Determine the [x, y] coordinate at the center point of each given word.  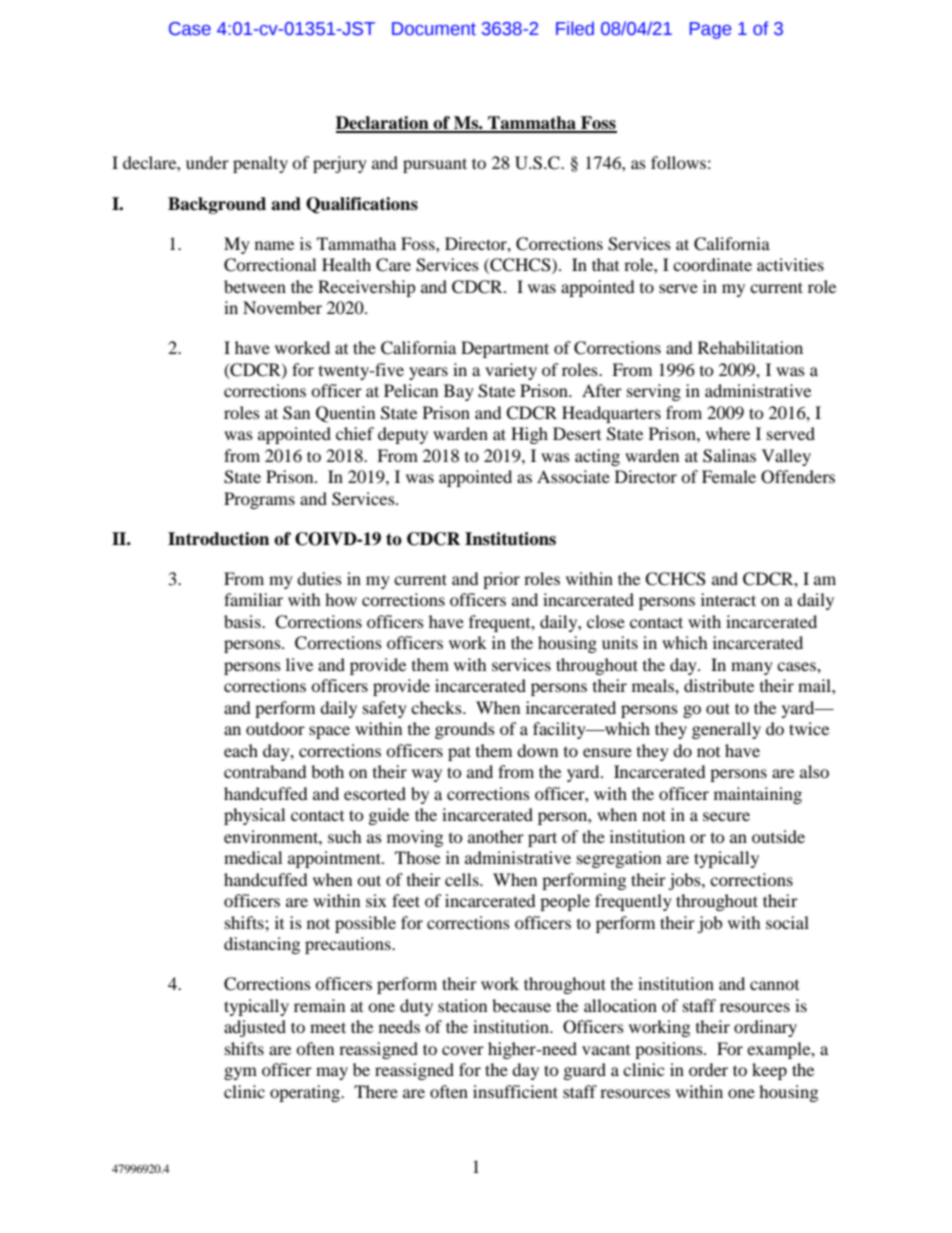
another [496, 836]
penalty [260, 164]
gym [240, 1073]
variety [511, 371]
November [282, 307]
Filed [575, 28]
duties [319, 578]
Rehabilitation [750, 347]
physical [254, 816]
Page [710, 30]
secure [726, 816]
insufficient [515, 1091]
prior [501, 580]
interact [728, 599]
